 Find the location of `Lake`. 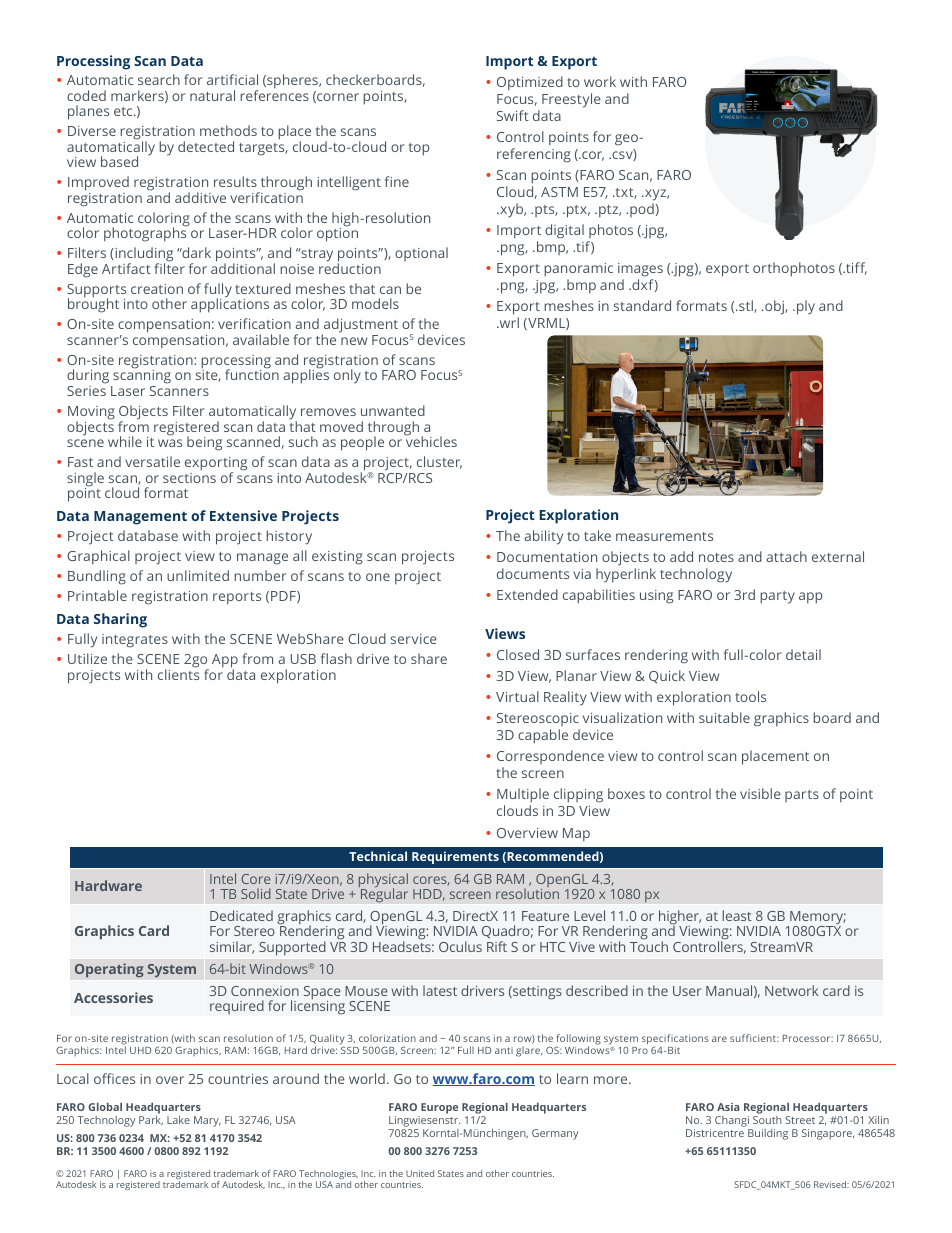

Lake is located at coordinates (178, 1120).
